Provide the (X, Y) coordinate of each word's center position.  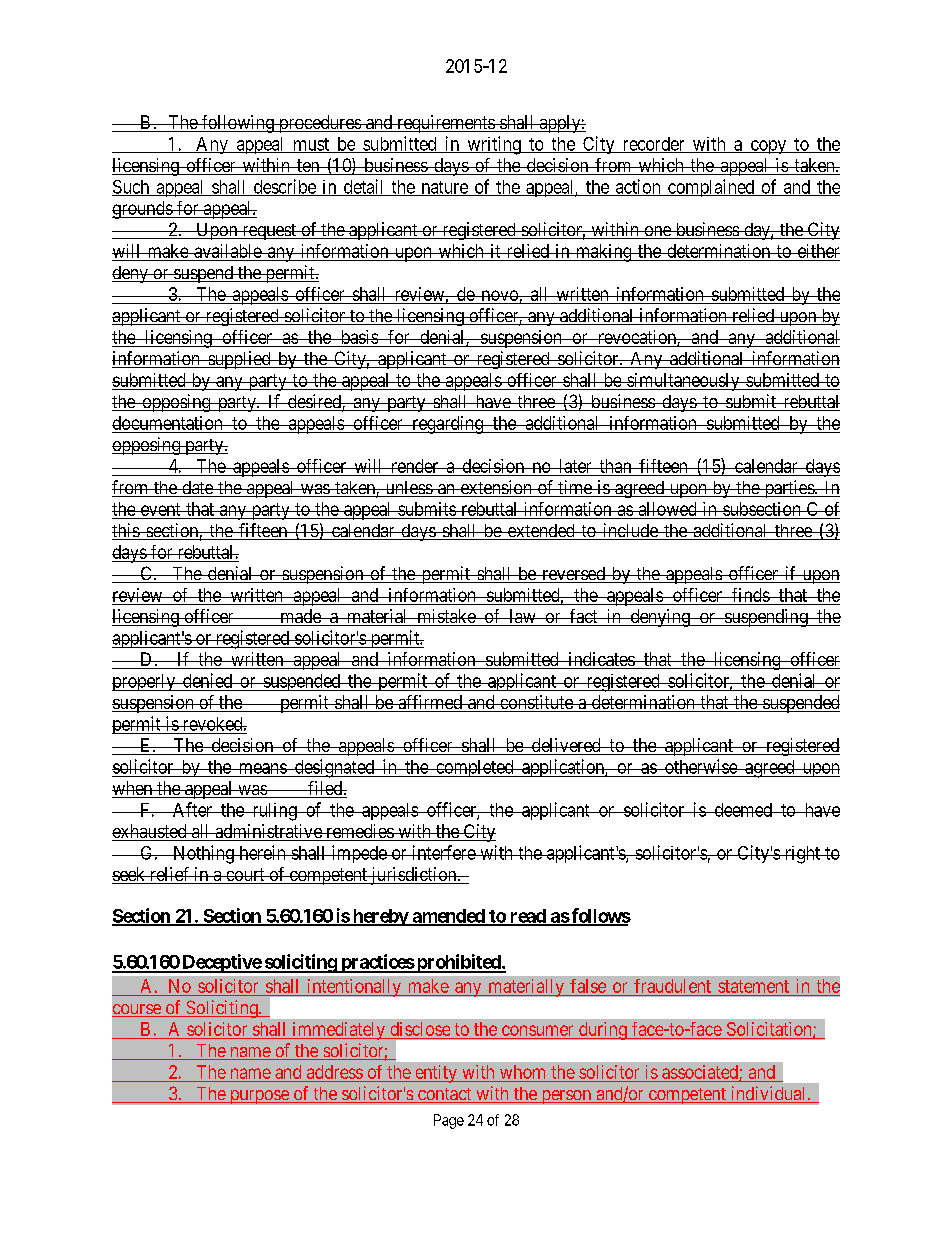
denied (208, 680)
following (238, 124)
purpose (259, 1097)
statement (753, 986)
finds (750, 595)
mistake (446, 617)
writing (494, 145)
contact (445, 1095)
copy (768, 147)
